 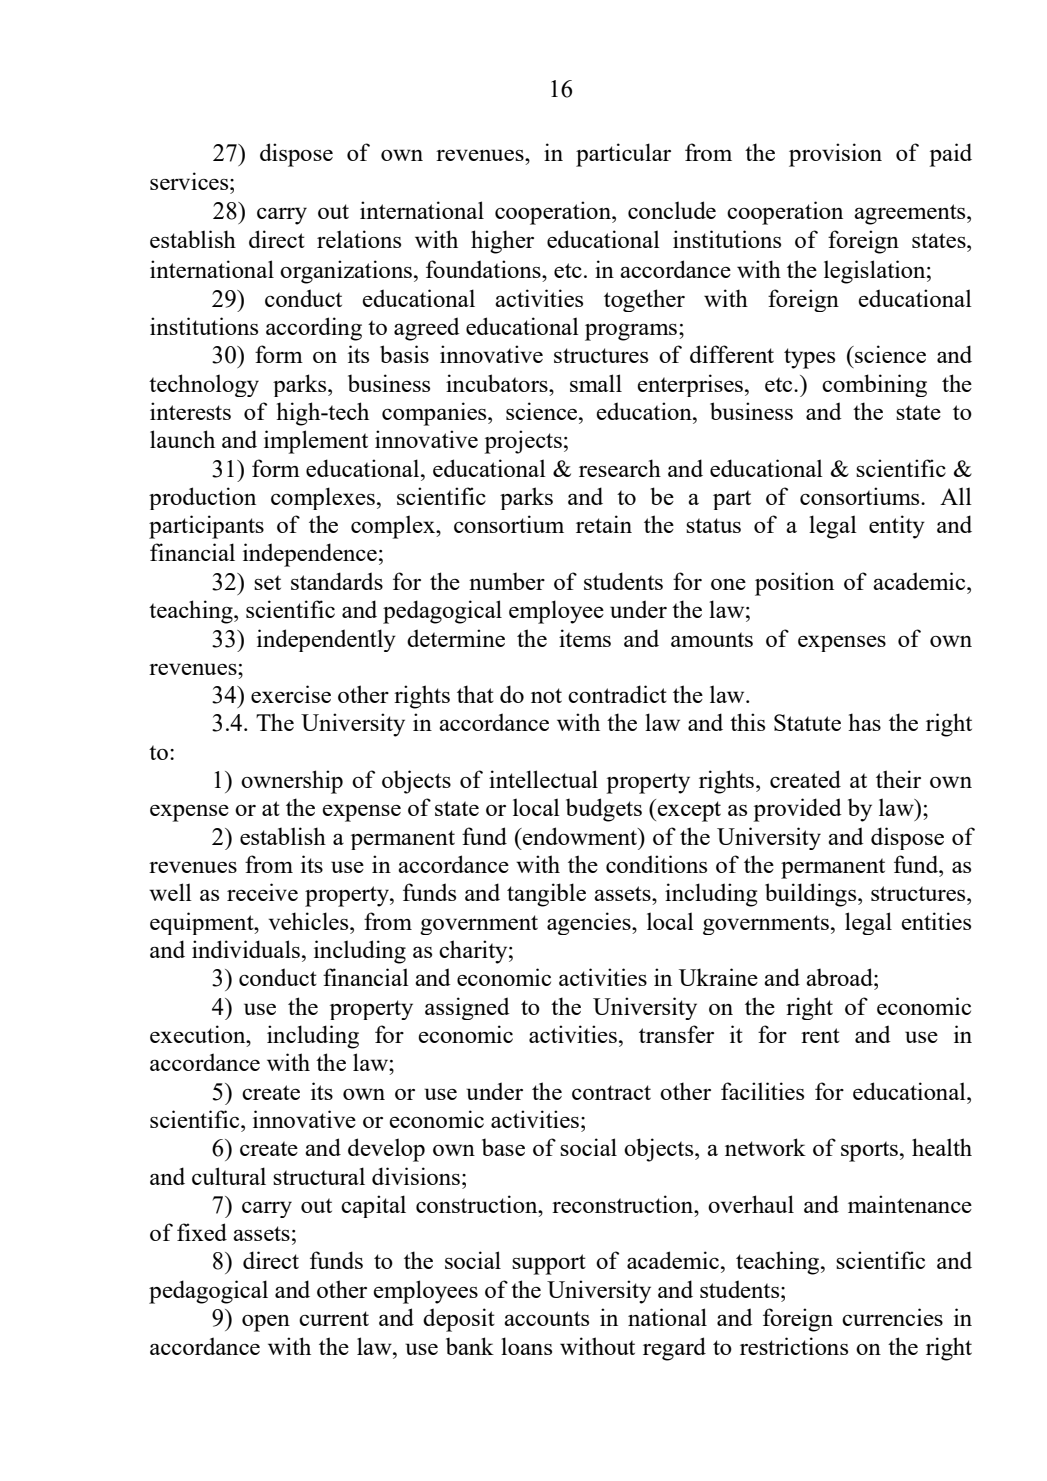 What do you see at coordinates (546, 1318) in the document?
I see `accounts` at bounding box center [546, 1318].
